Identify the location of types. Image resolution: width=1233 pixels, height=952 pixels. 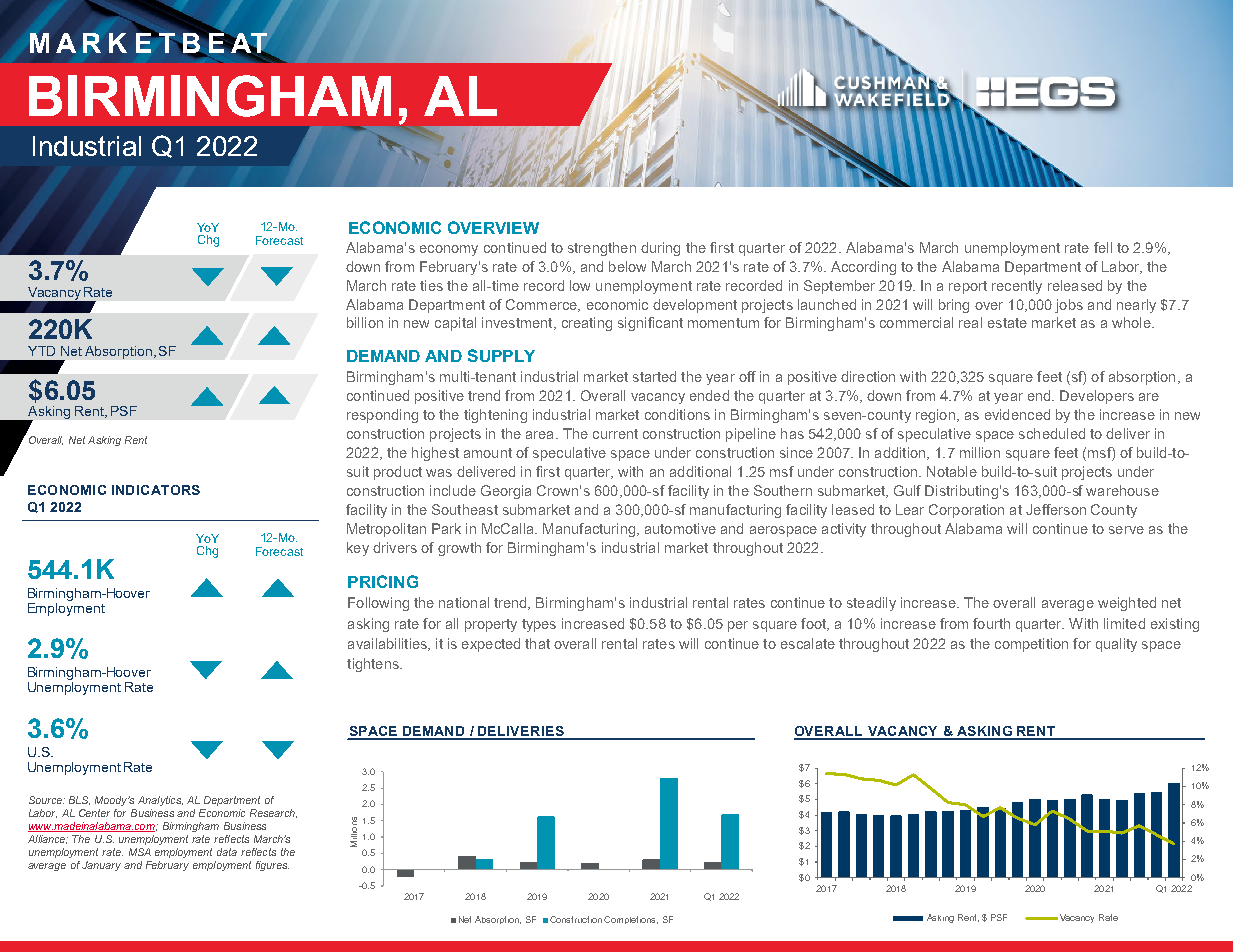
(539, 625).
